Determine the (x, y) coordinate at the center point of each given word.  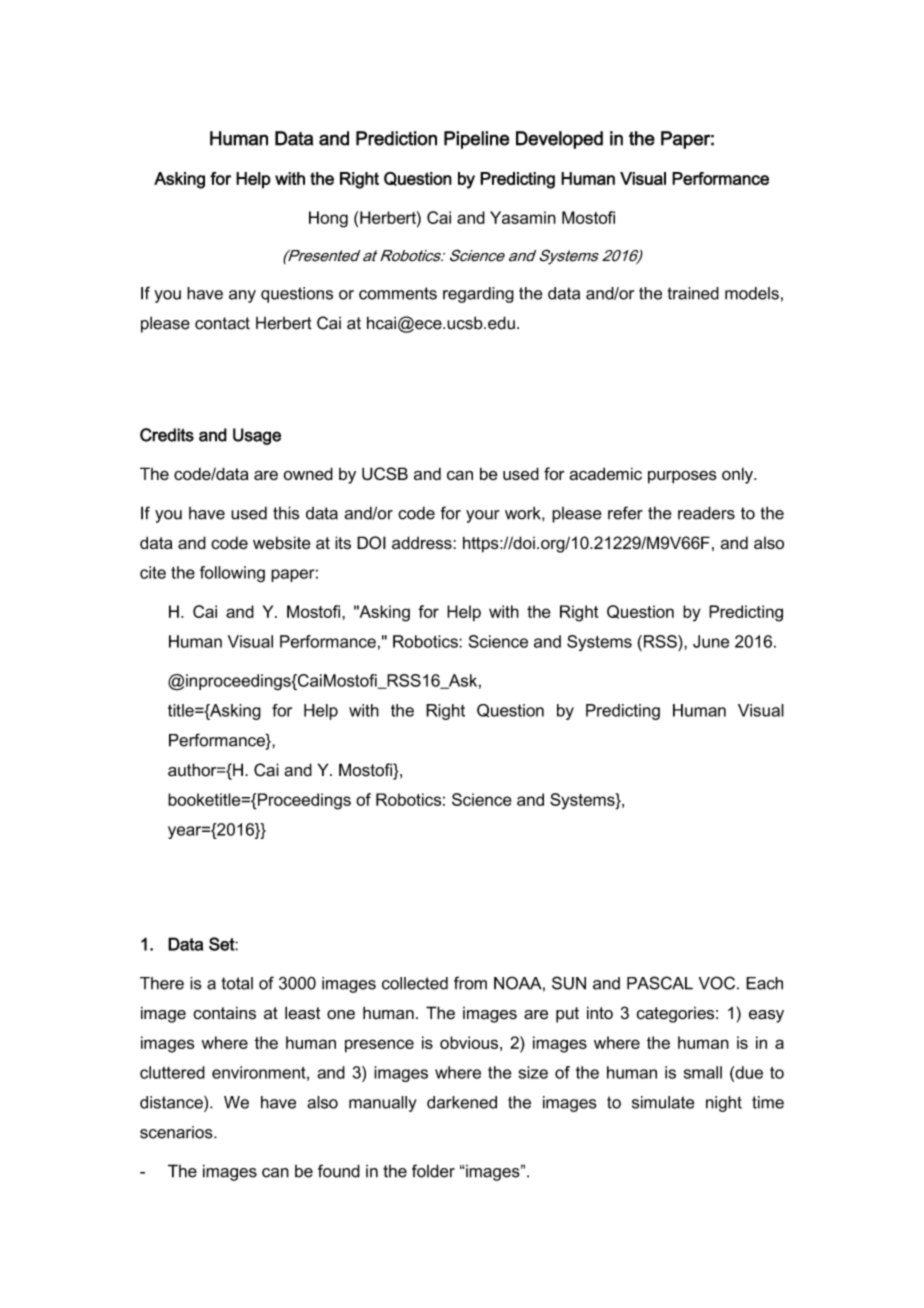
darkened (462, 1102)
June (711, 641)
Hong (328, 219)
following (232, 574)
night (724, 1104)
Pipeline (476, 140)
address (423, 543)
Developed (559, 140)
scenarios (177, 1132)
